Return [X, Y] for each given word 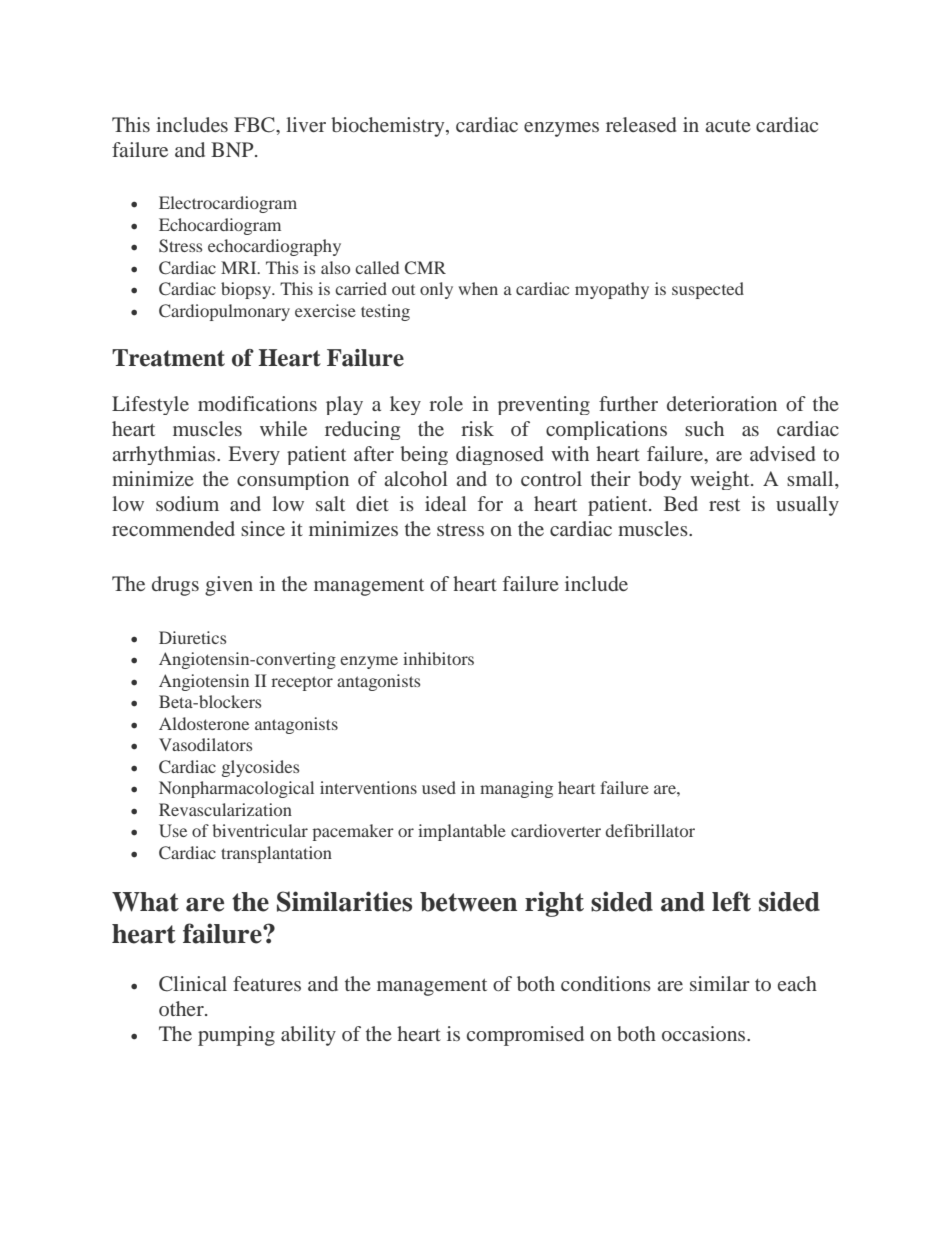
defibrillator [650, 830]
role [446, 403]
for [490, 503]
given [229, 586]
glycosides [260, 768]
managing [516, 789]
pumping [236, 1036]
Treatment [168, 358]
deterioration [722, 403]
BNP [233, 149]
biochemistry [389, 127]
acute [728, 126]
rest [724, 505]
